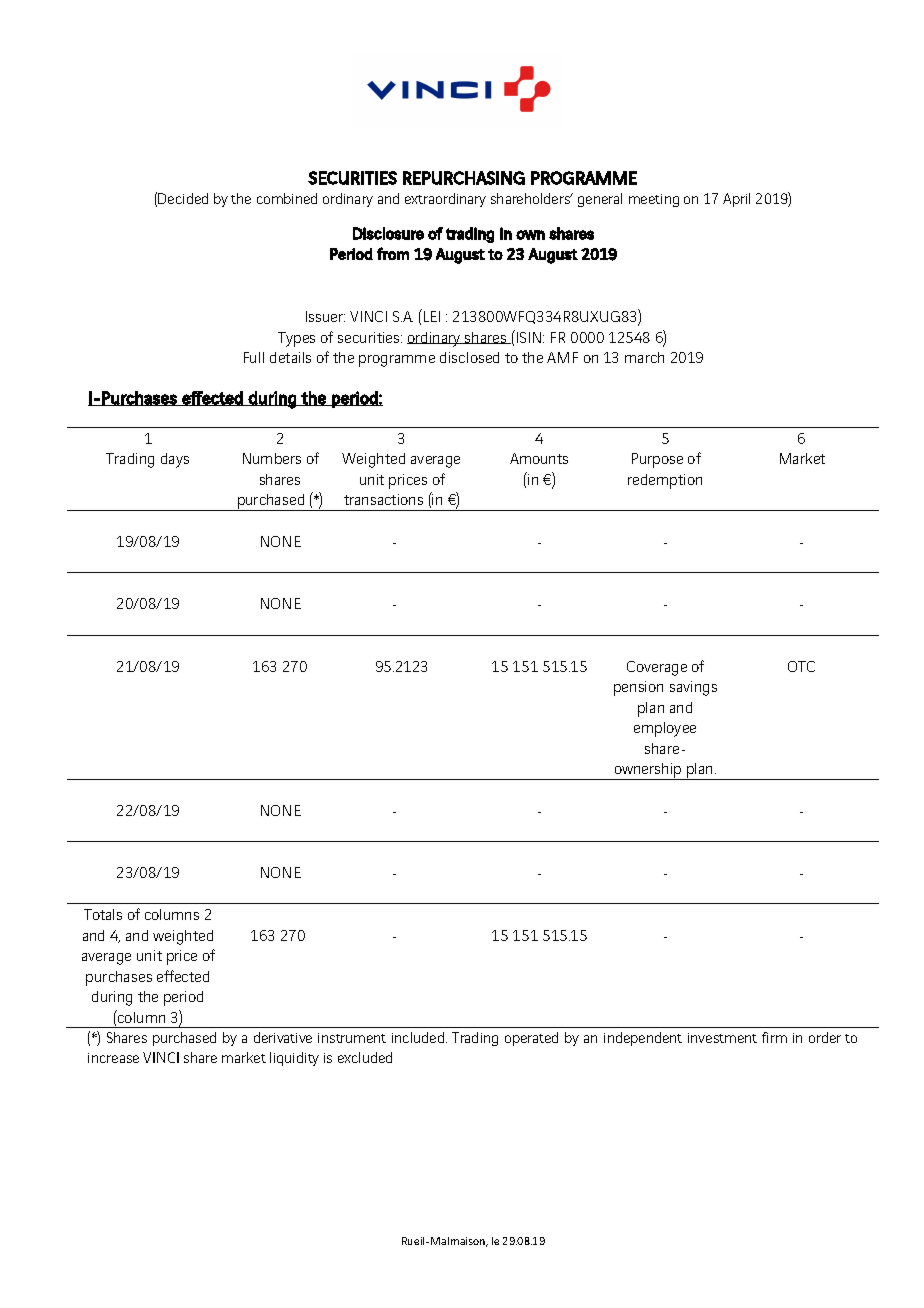  I want to click on employee, so click(665, 729).
